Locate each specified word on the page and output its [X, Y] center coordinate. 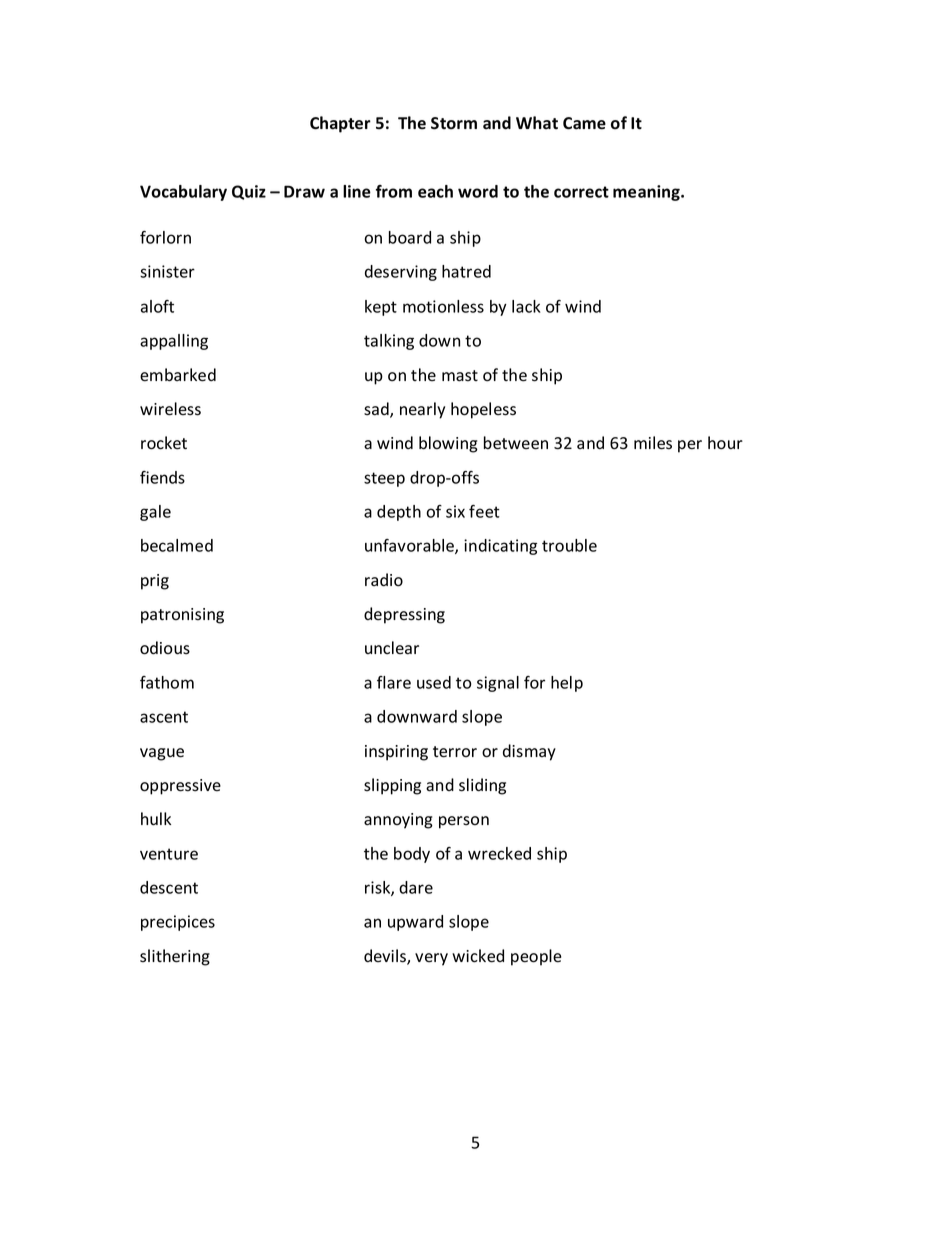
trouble [569, 545]
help [567, 684]
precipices [178, 923]
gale [155, 513]
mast [460, 376]
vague [162, 754]
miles [653, 443]
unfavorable [410, 546]
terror [455, 752]
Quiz [249, 192]
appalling [174, 342]
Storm [454, 123]
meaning [647, 193]
